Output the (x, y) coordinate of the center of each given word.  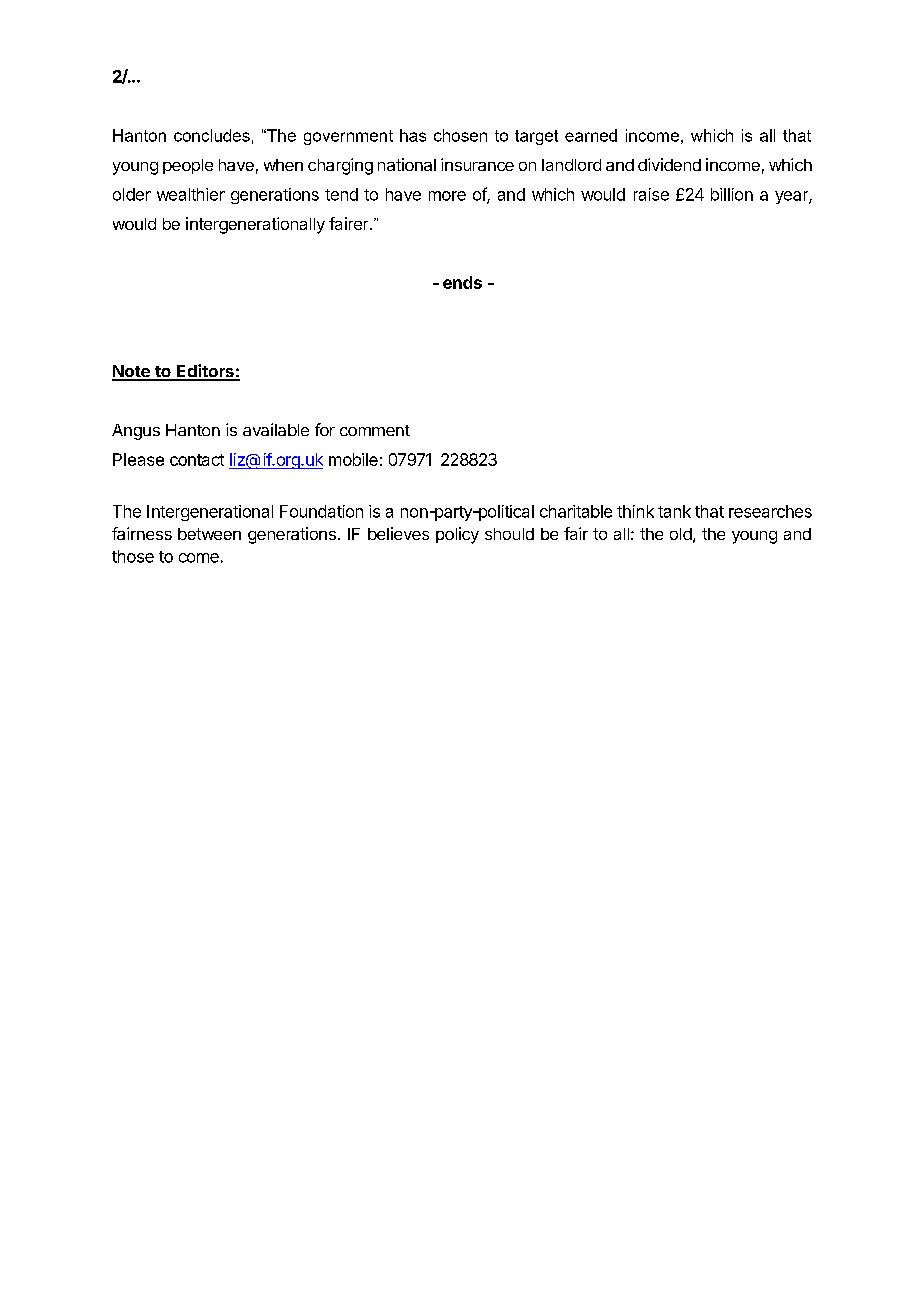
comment (375, 430)
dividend (669, 164)
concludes (212, 135)
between (209, 534)
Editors (205, 372)
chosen (460, 135)
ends (462, 282)
